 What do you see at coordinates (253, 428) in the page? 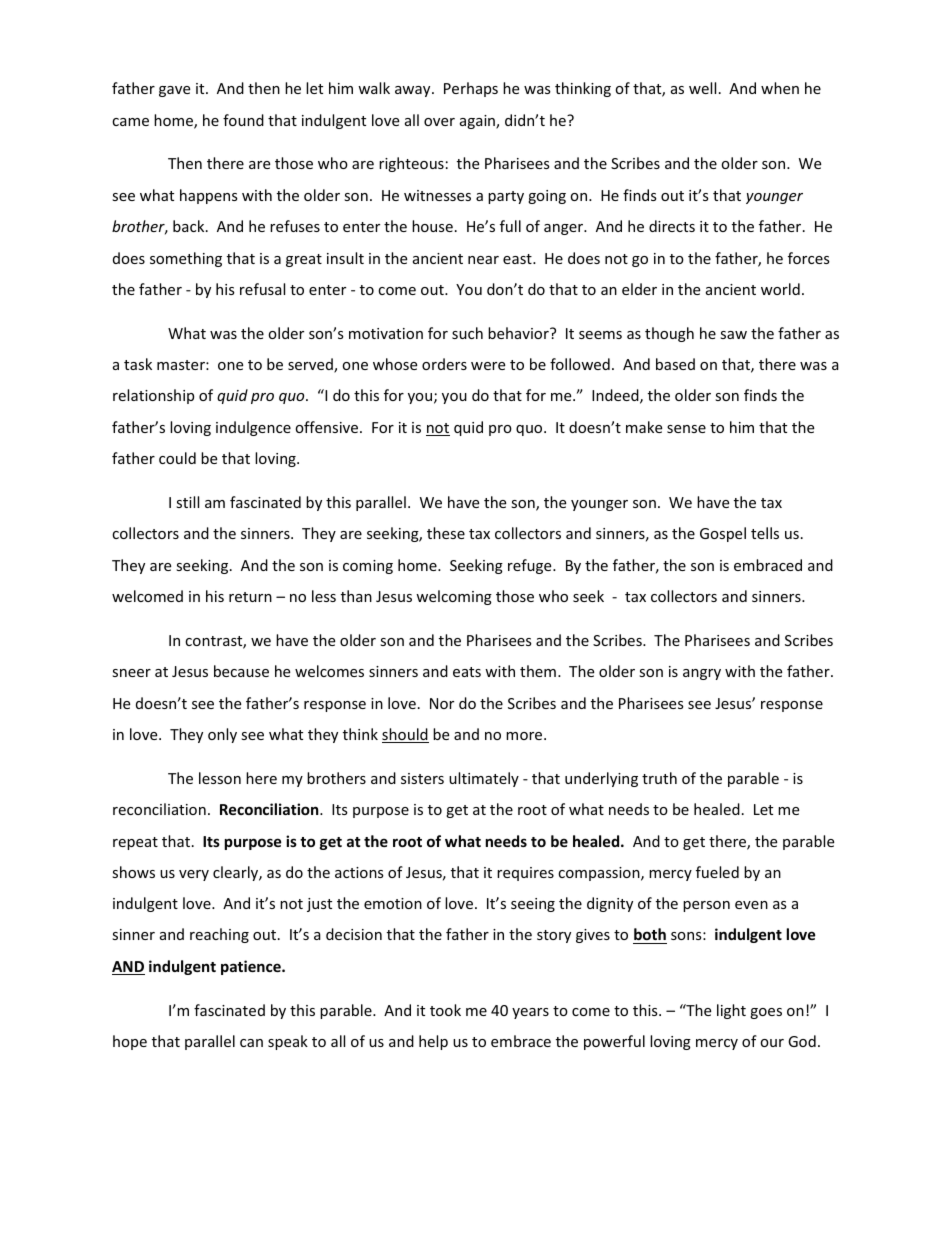
I see `indulgence` at bounding box center [253, 428].
